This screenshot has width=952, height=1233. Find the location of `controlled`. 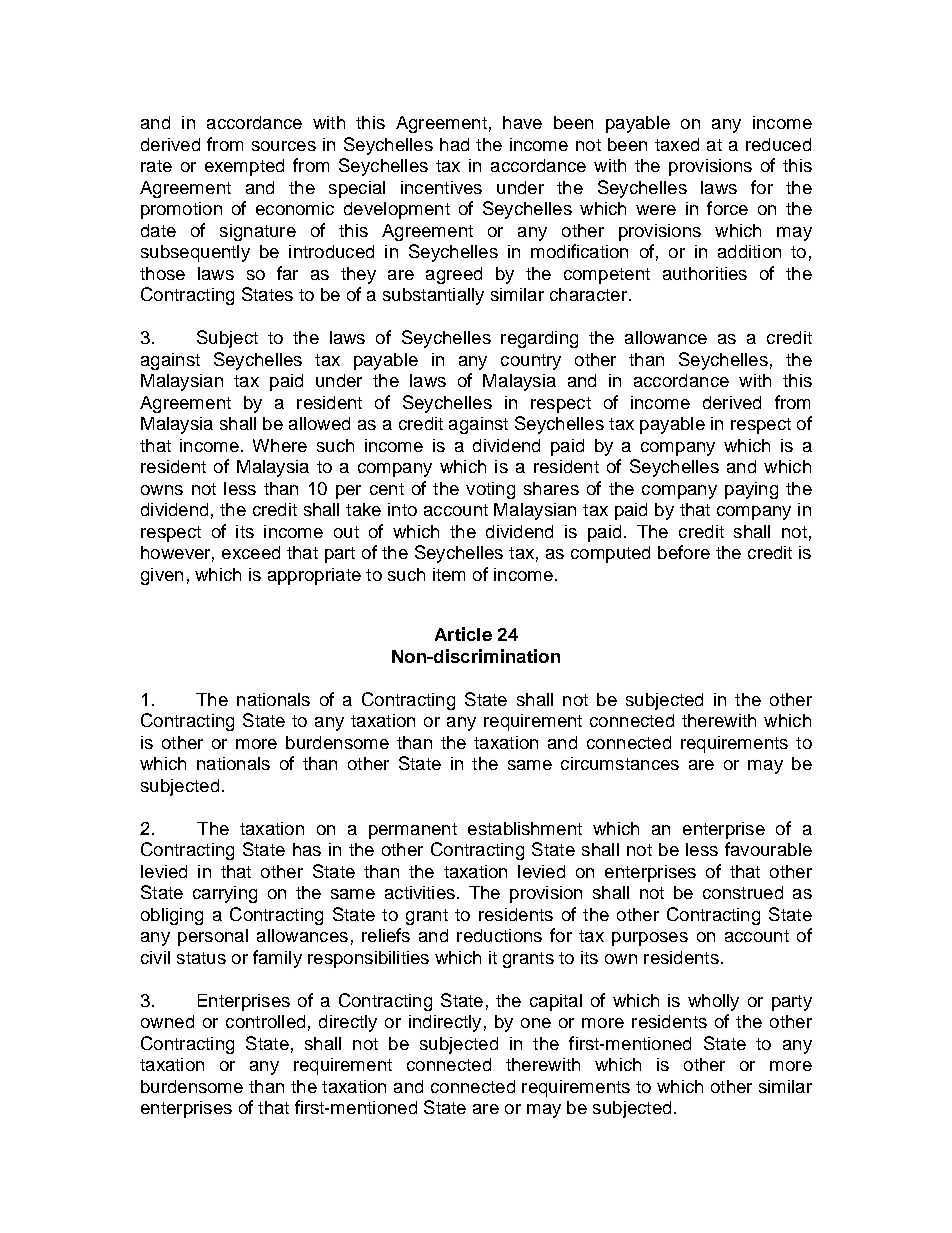

controlled is located at coordinates (265, 1021).
